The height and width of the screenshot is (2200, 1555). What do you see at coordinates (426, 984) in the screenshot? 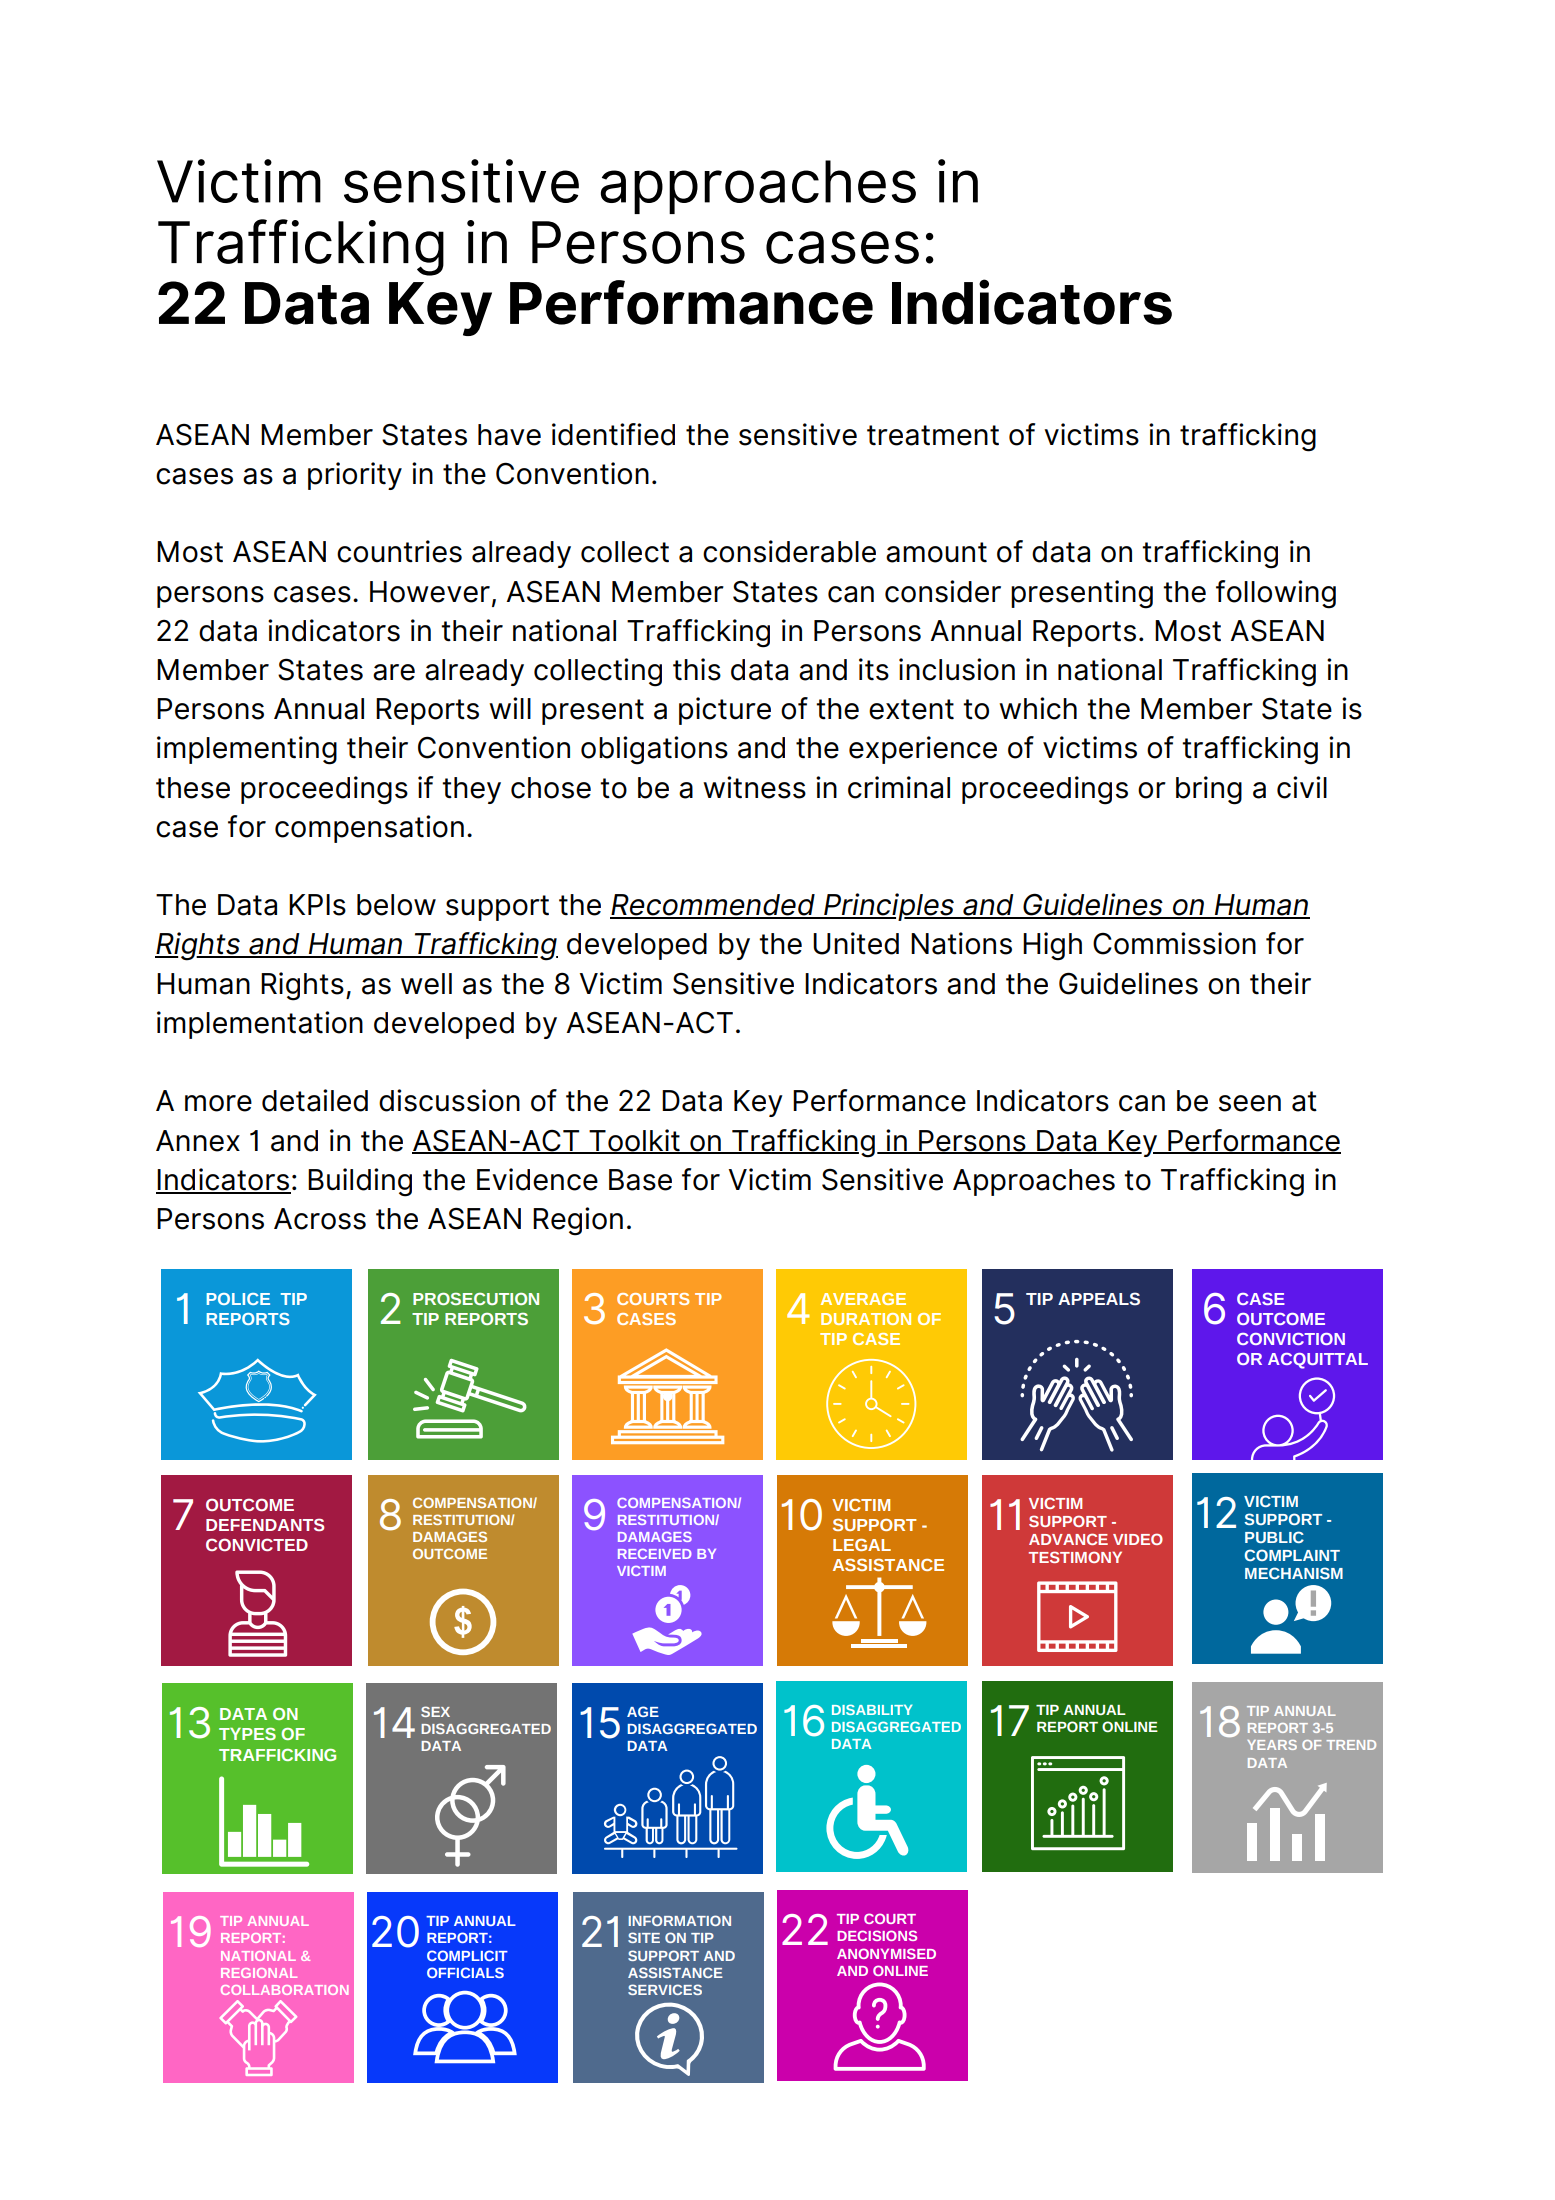
I see `well` at bounding box center [426, 984].
